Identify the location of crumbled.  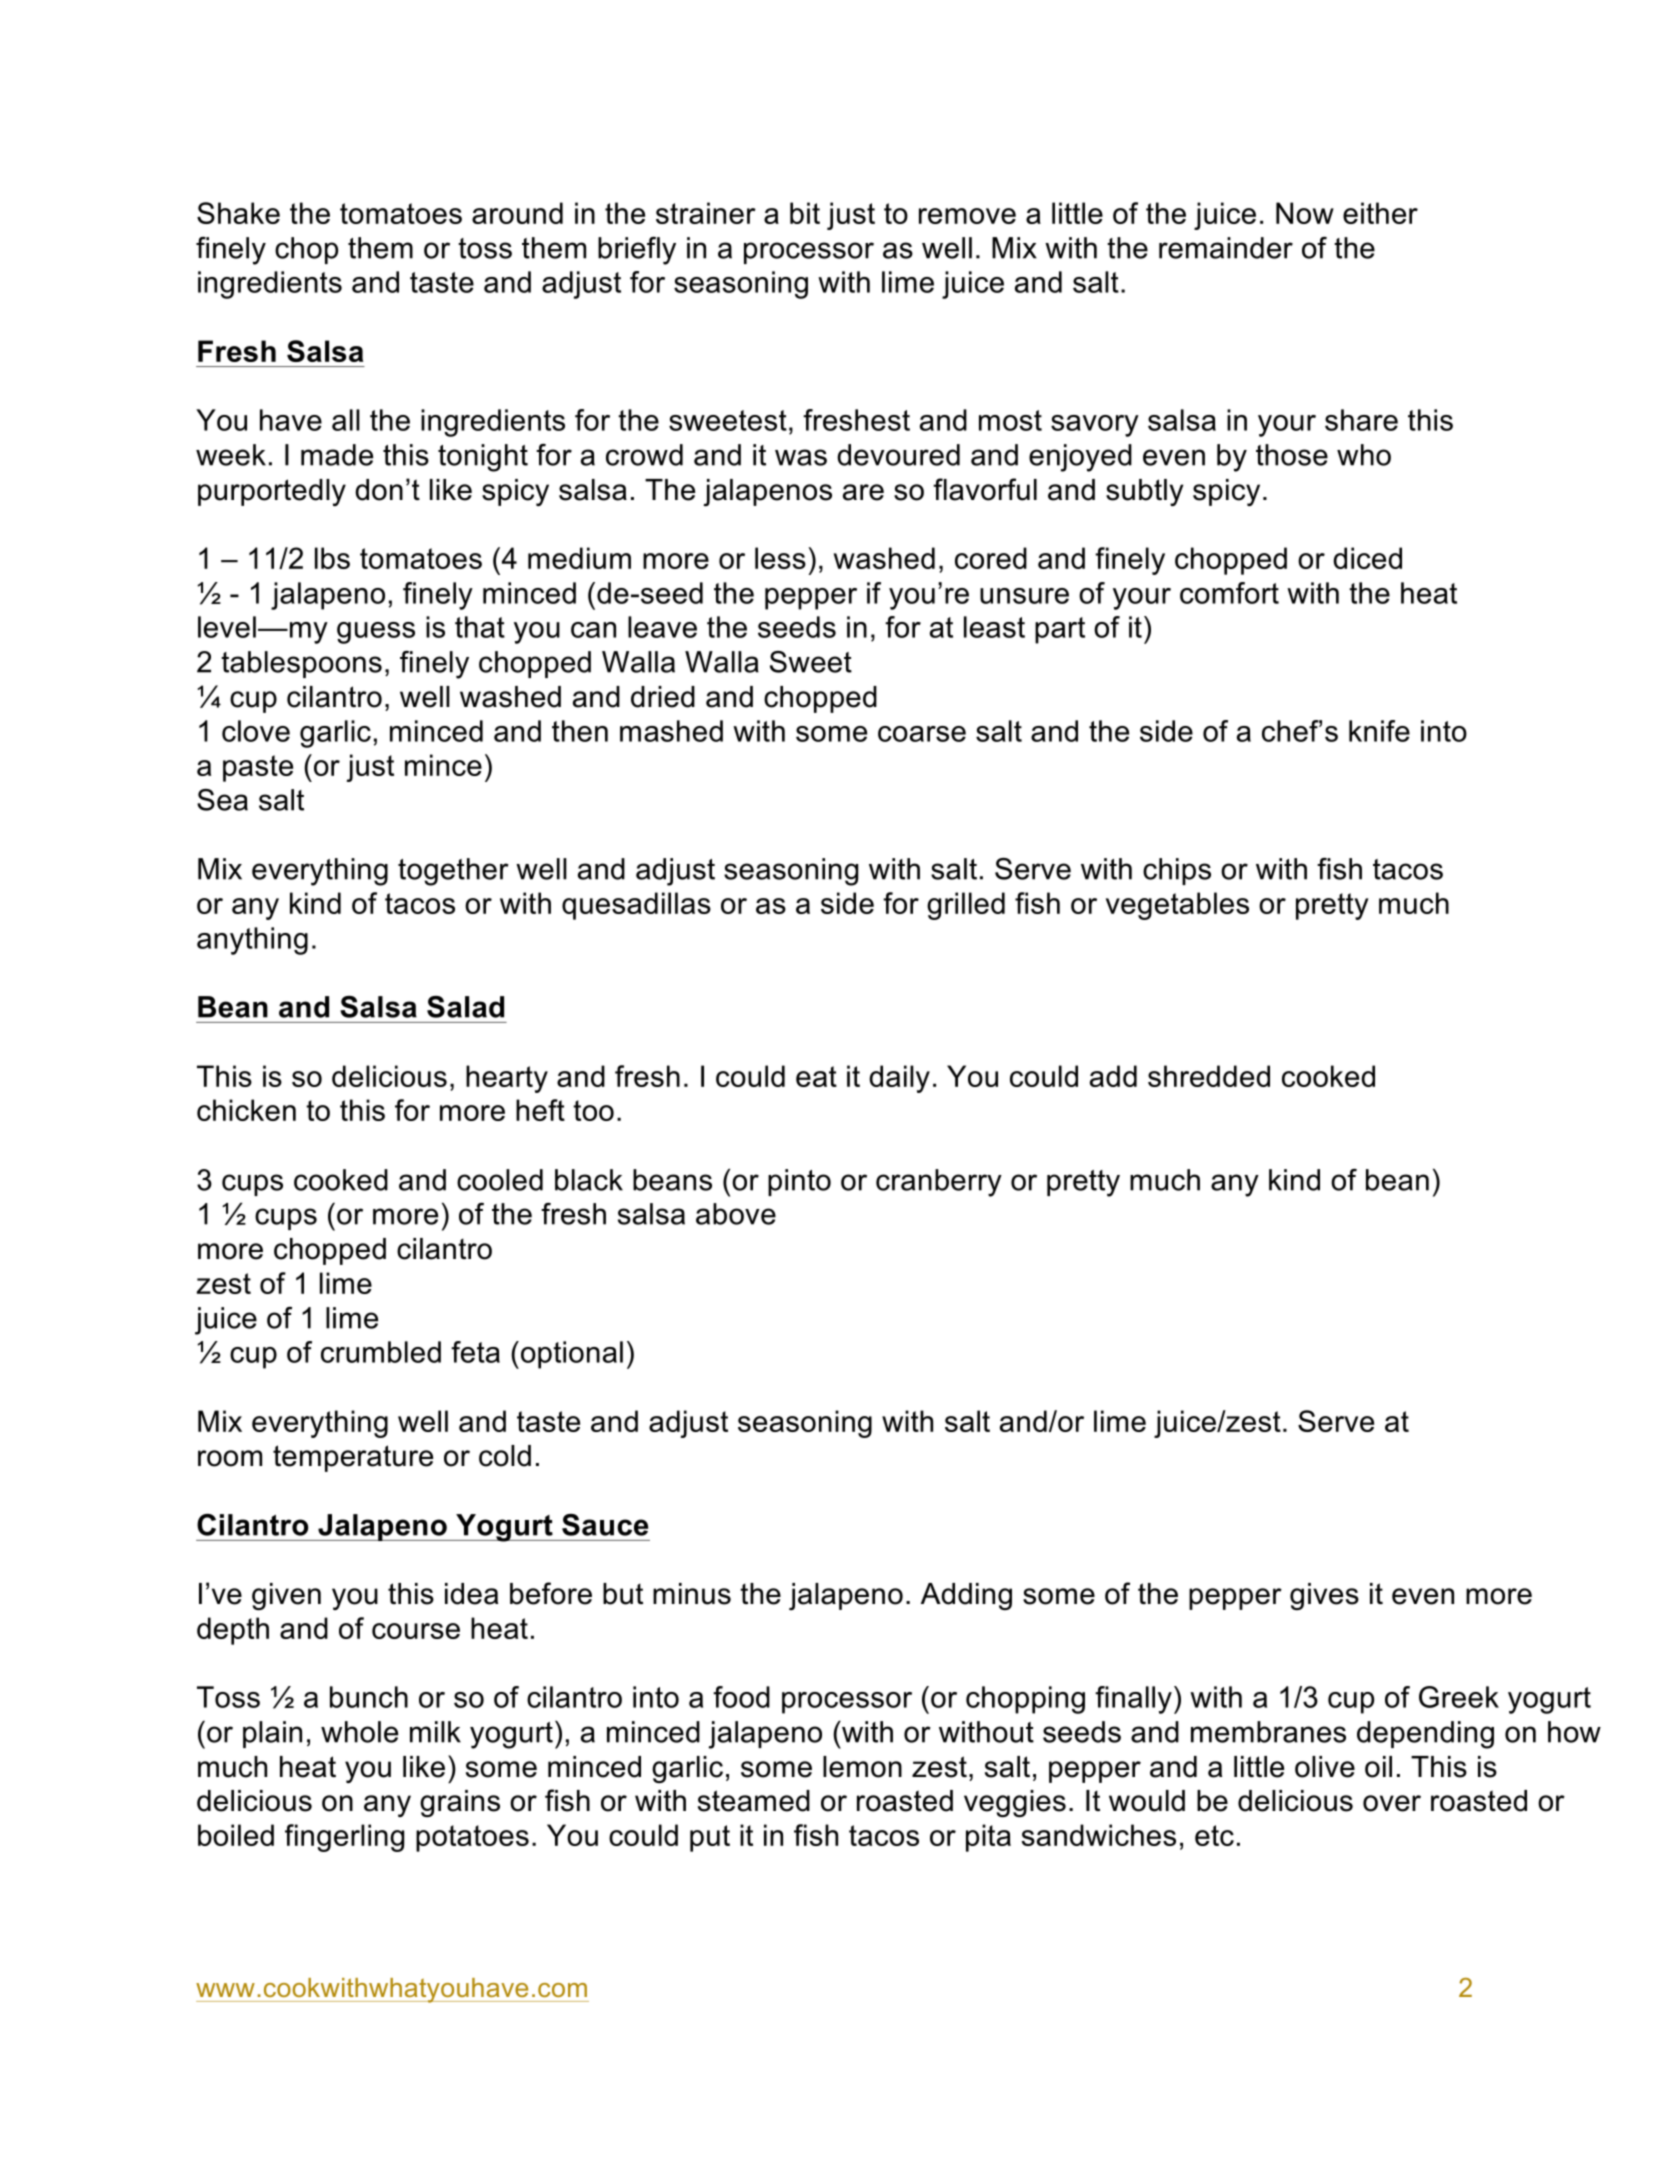
(381, 1352).
